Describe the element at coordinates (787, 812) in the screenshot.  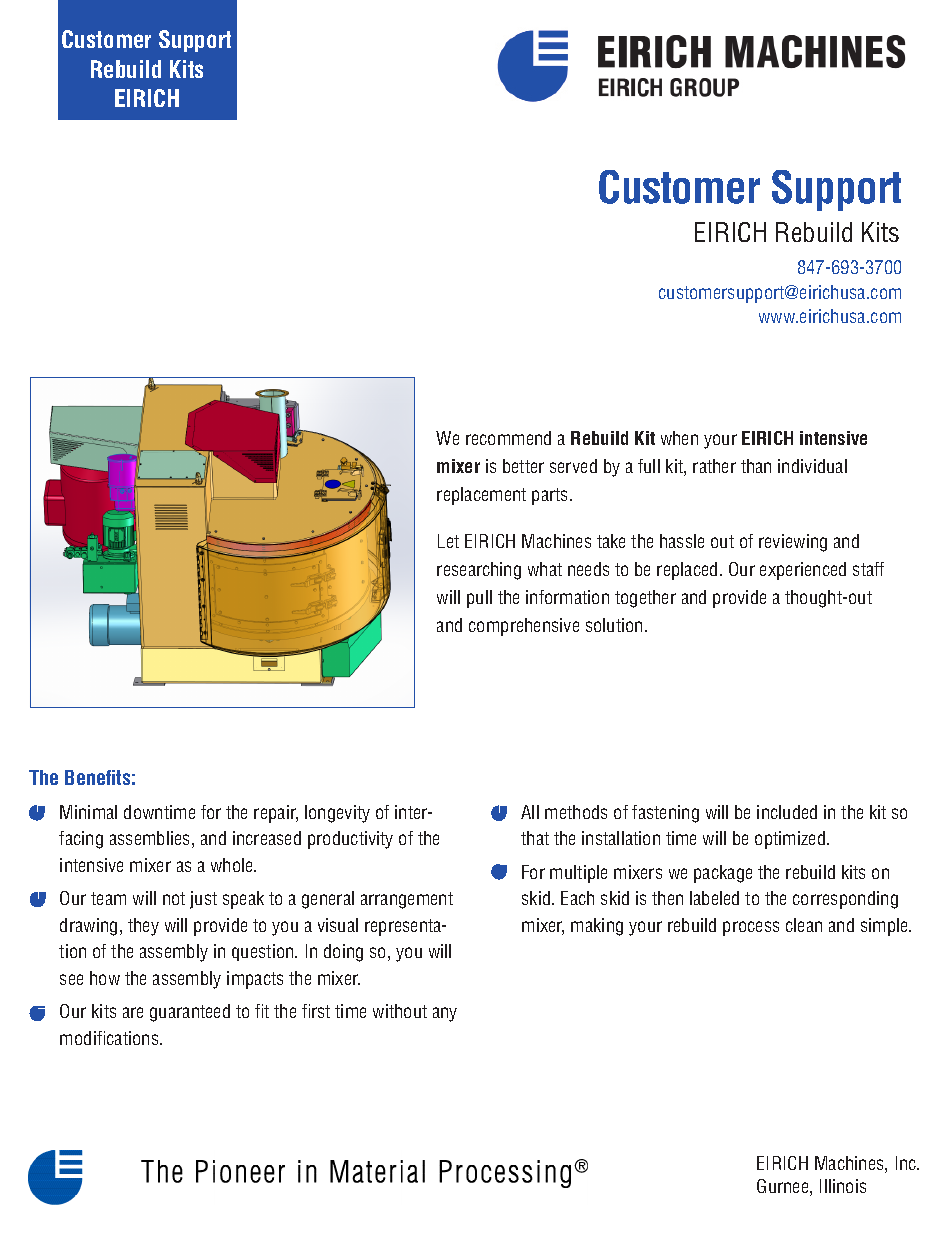
I see `included` at that location.
